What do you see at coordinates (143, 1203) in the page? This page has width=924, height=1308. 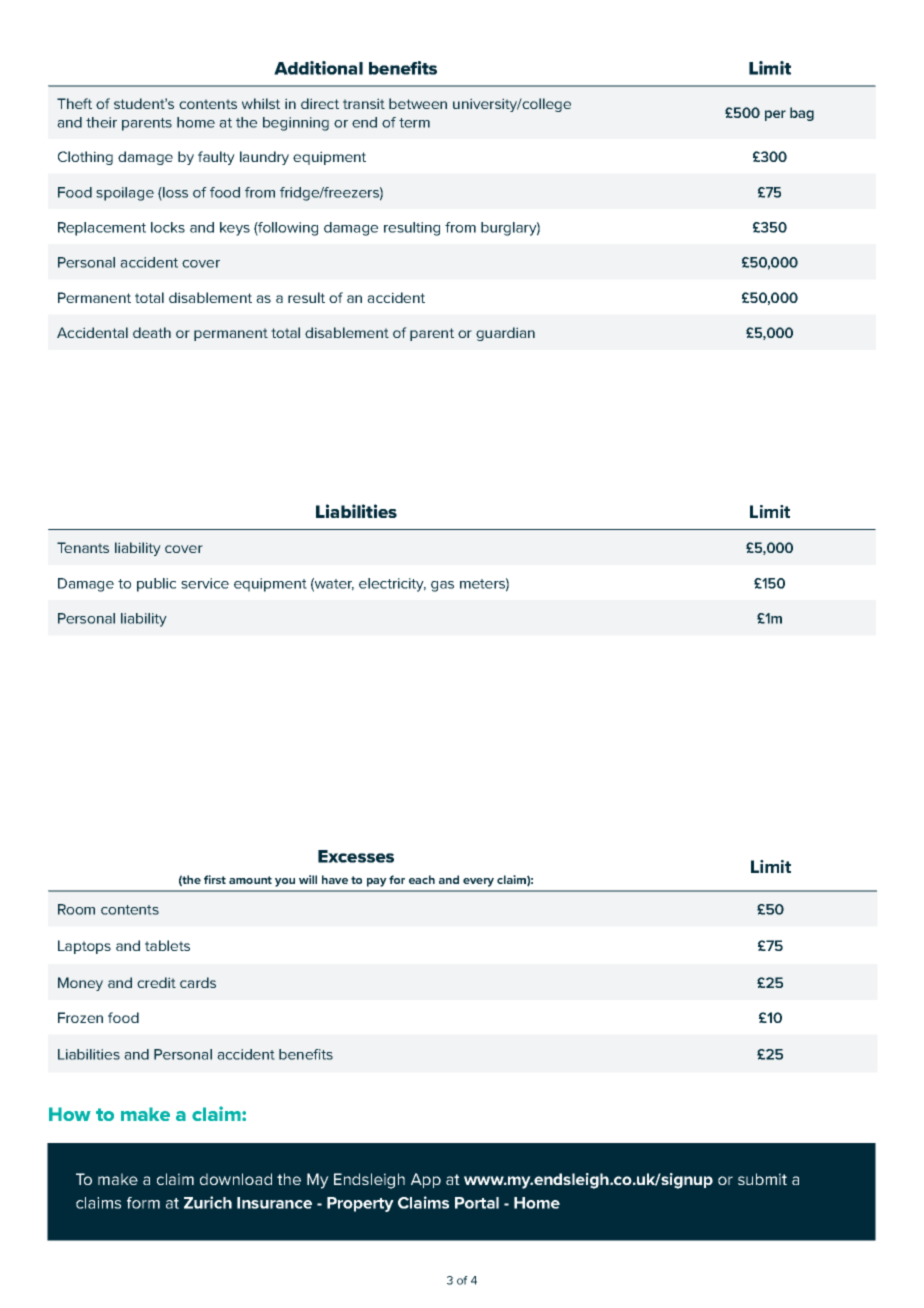 I see `form` at bounding box center [143, 1203].
